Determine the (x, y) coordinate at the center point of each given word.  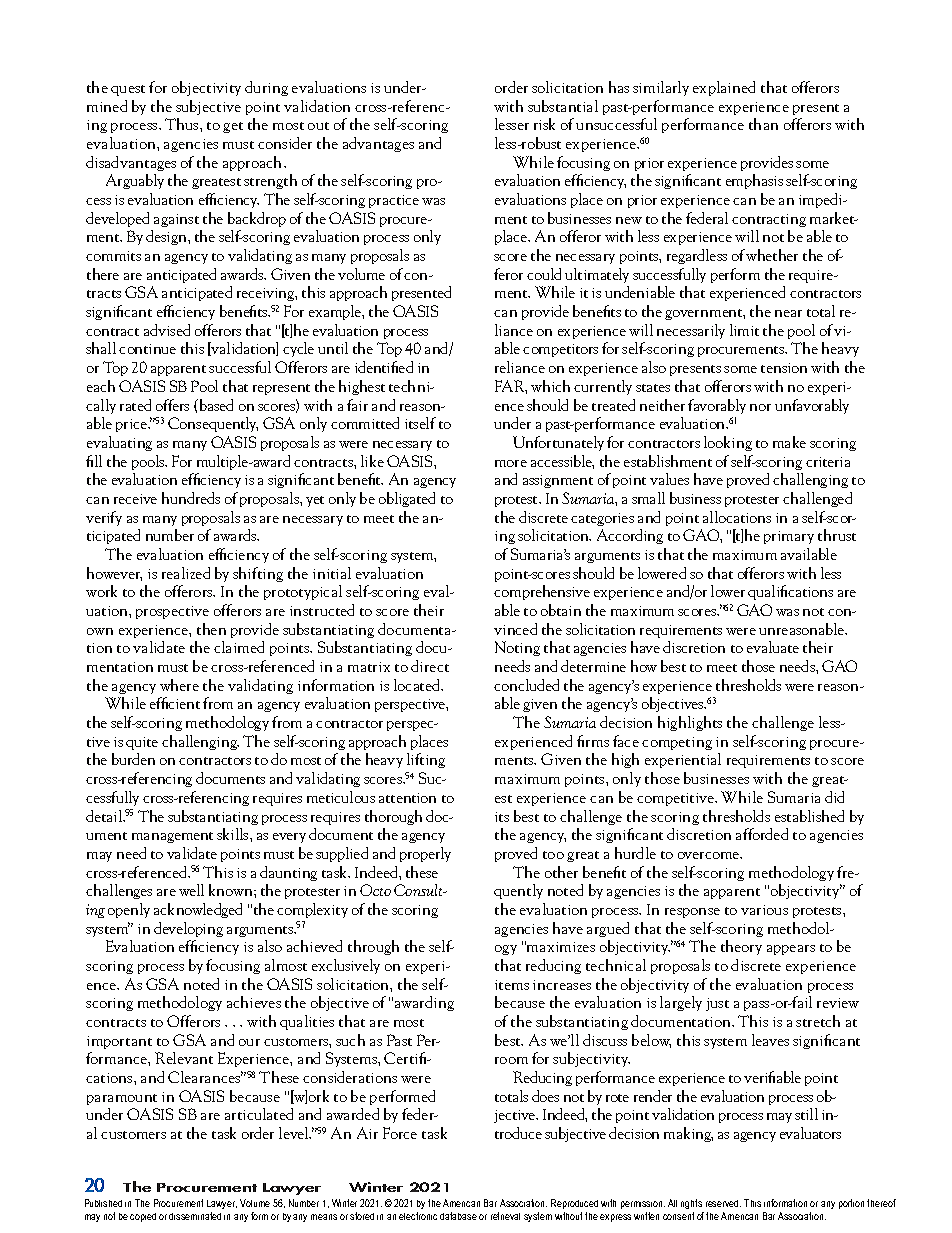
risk (544, 124)
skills (234, 834)
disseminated (195, 1216)
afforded (762, 834)
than (763, 124)
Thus (183, 124)
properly (425, 854)
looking (728, 443)
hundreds (191, 498)
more (511, 463)
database (458, 1216)
